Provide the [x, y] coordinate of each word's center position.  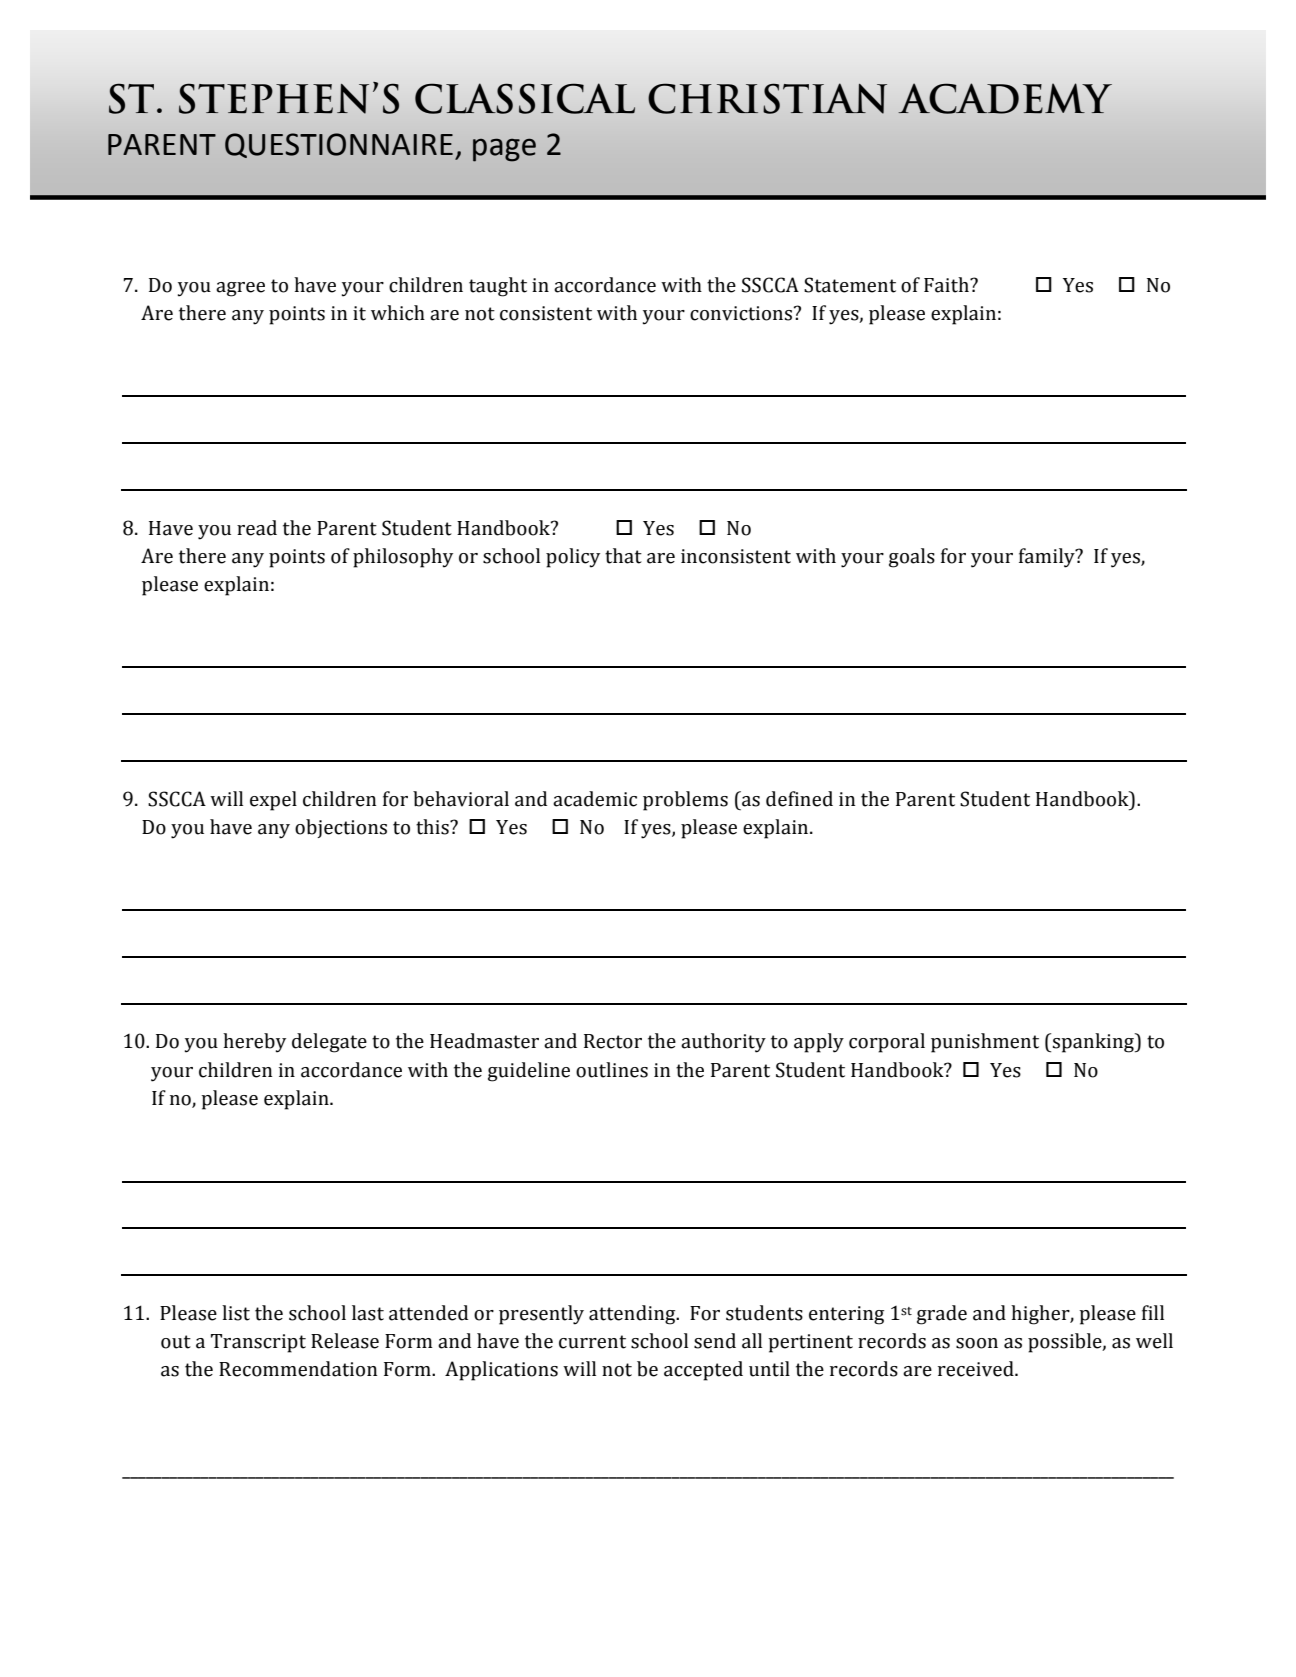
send [715, 1341]
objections [341, 828]
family [1048, 558]
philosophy [403, 558]
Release [345, 1341]
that [623, 556]
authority [723, 1043]
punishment [985, 1043]
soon [977, 1343]
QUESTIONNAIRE [339, 145]
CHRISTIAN [767, 98]
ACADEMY [1005, 98]
